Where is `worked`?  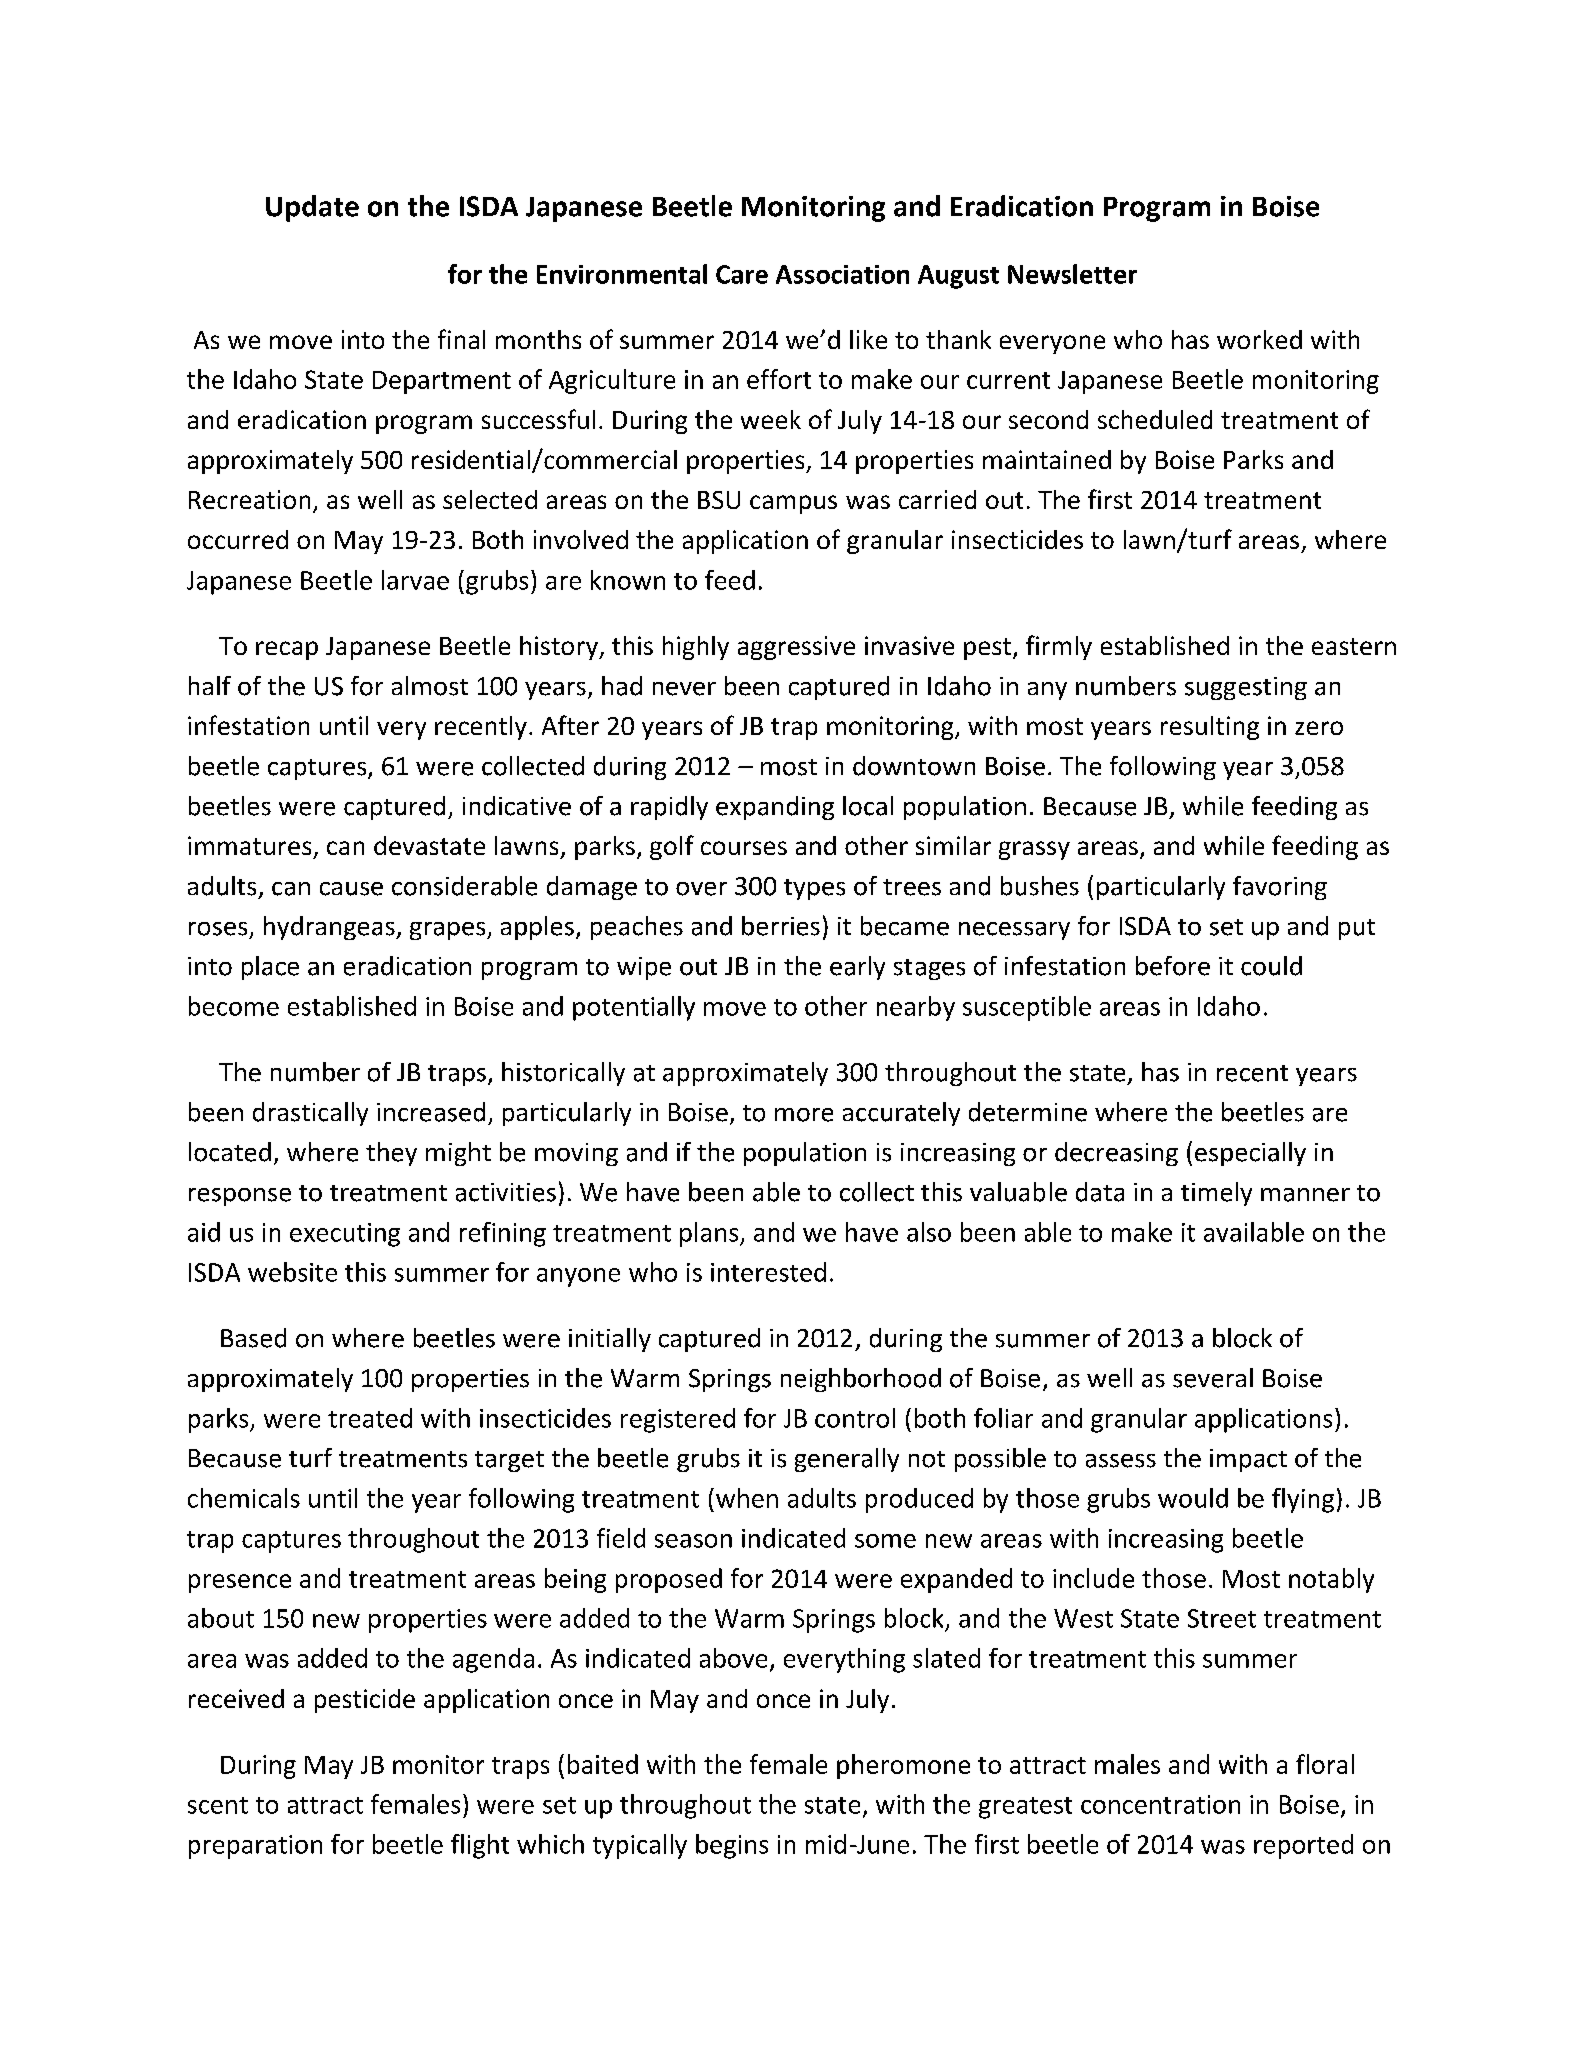
worked is located at coordinates (1259, 339).
